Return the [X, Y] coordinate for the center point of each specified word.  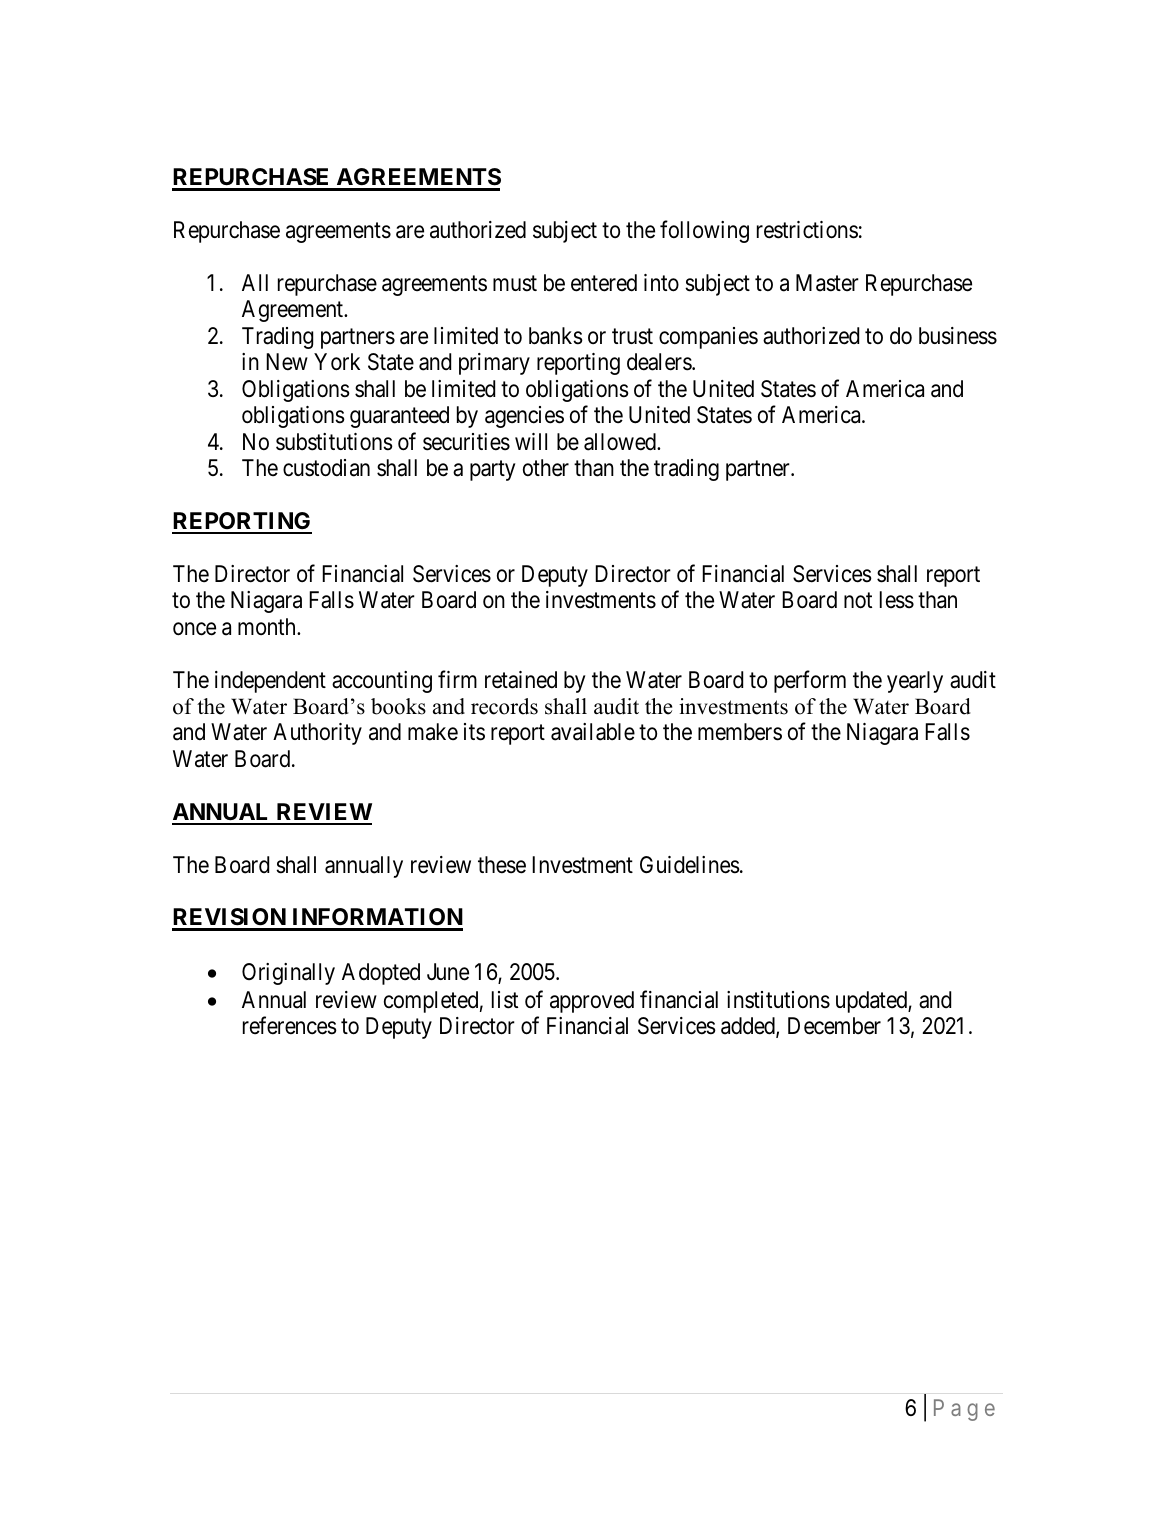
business [958, 336]
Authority [317, 734]
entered [604, 283]
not [858, 601]
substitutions [334, 442]
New [287, 362]
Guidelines [690, 865]
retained [521, 680]
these [502, 865]
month [268, 626]
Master [827, 283]
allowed [621, 442]
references [290, 1026]
